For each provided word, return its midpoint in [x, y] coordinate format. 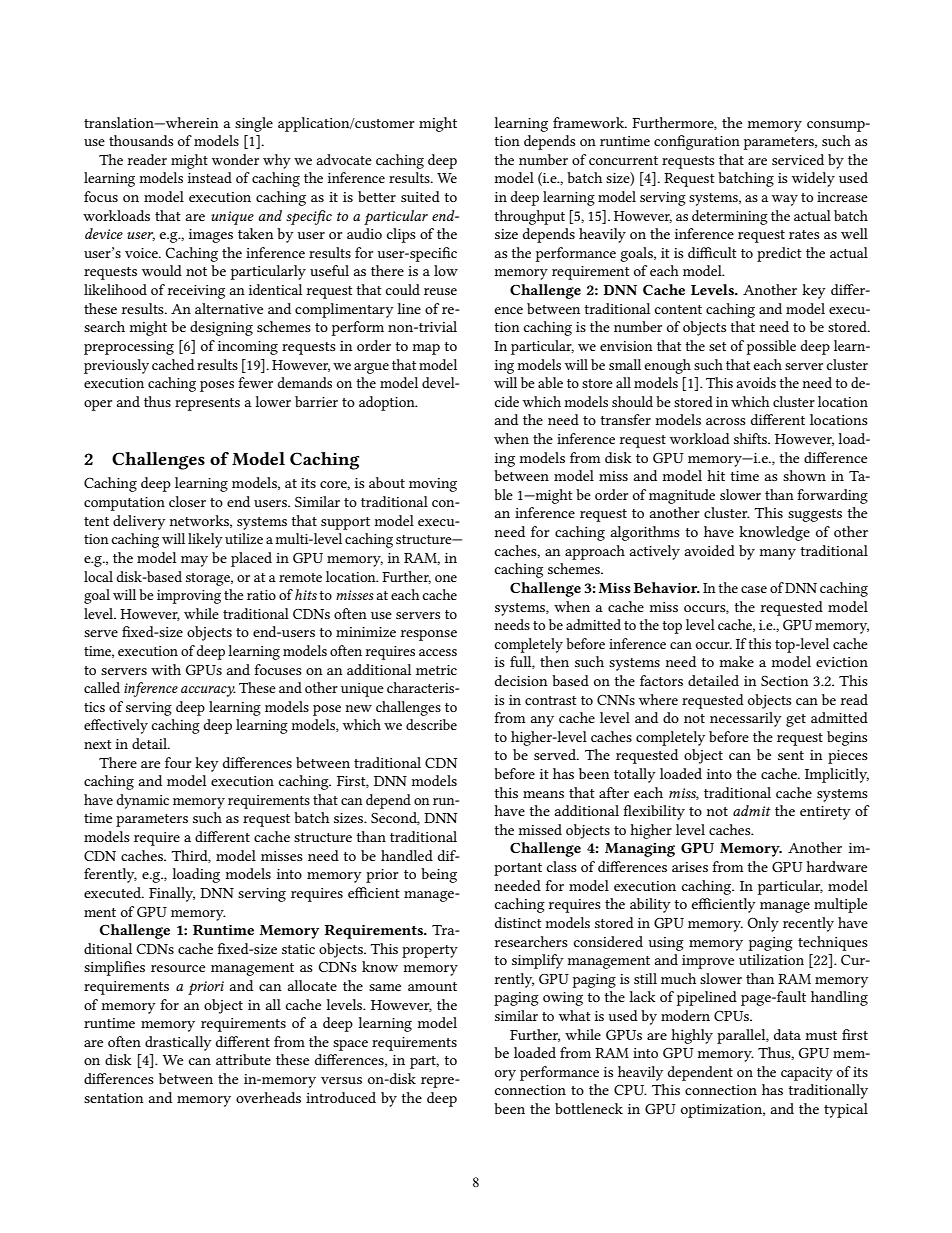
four [178, 762]
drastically [178, 1043]
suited [420, 196]
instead [210, 177]
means [543, 794]
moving [433, 485]
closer [187, 501]
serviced [798, 159]
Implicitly [837, 775]
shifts [751, 438]
